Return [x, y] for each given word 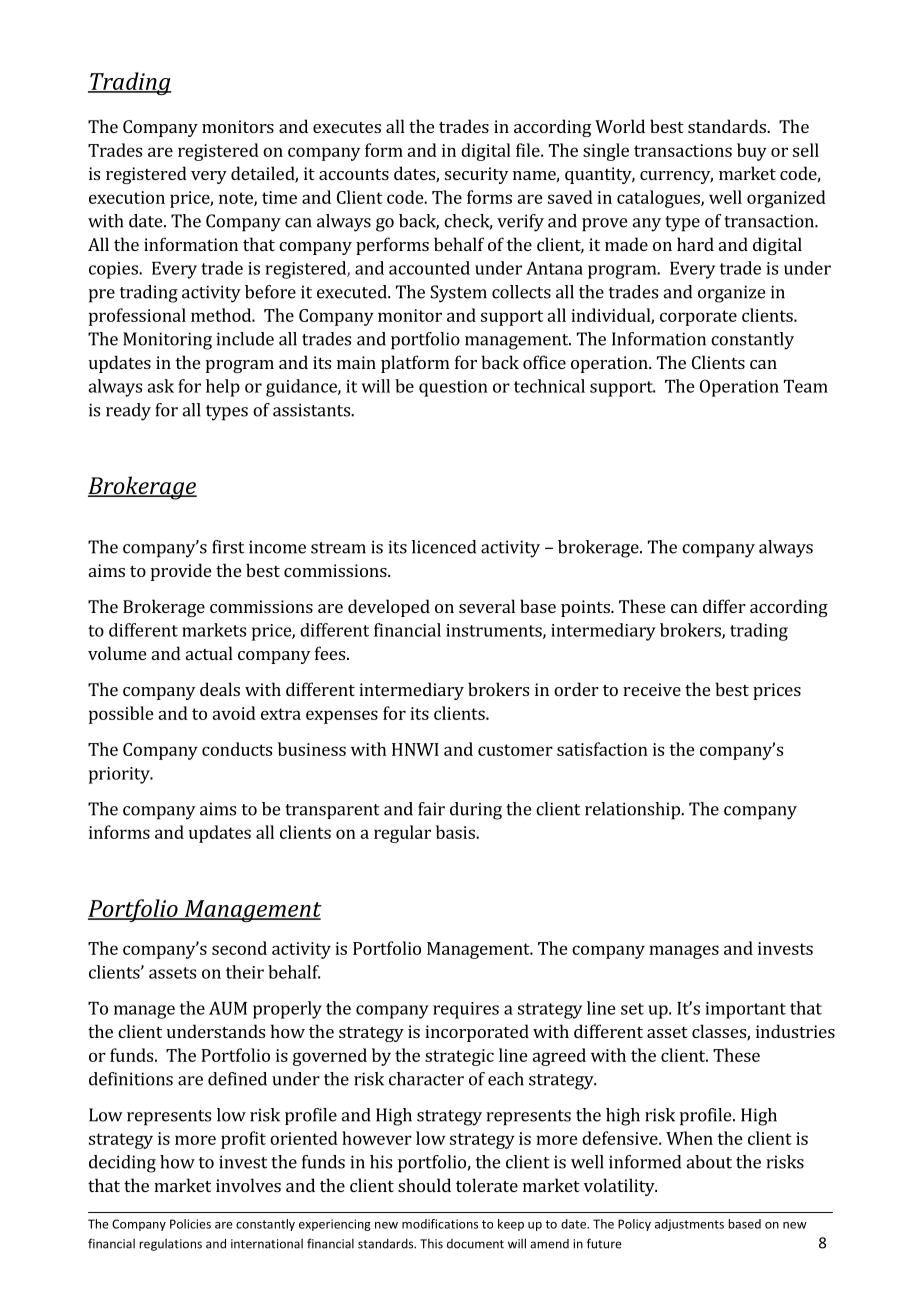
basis [456, 832]
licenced [444, 547]
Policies [190, 1224]
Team [806, 386]
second [239, 948]
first [228, 547]
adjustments [689, 1225]
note [237, 199]
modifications [440, 1224]
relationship [633, 811]
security [476, 175]
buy [752, 152]
